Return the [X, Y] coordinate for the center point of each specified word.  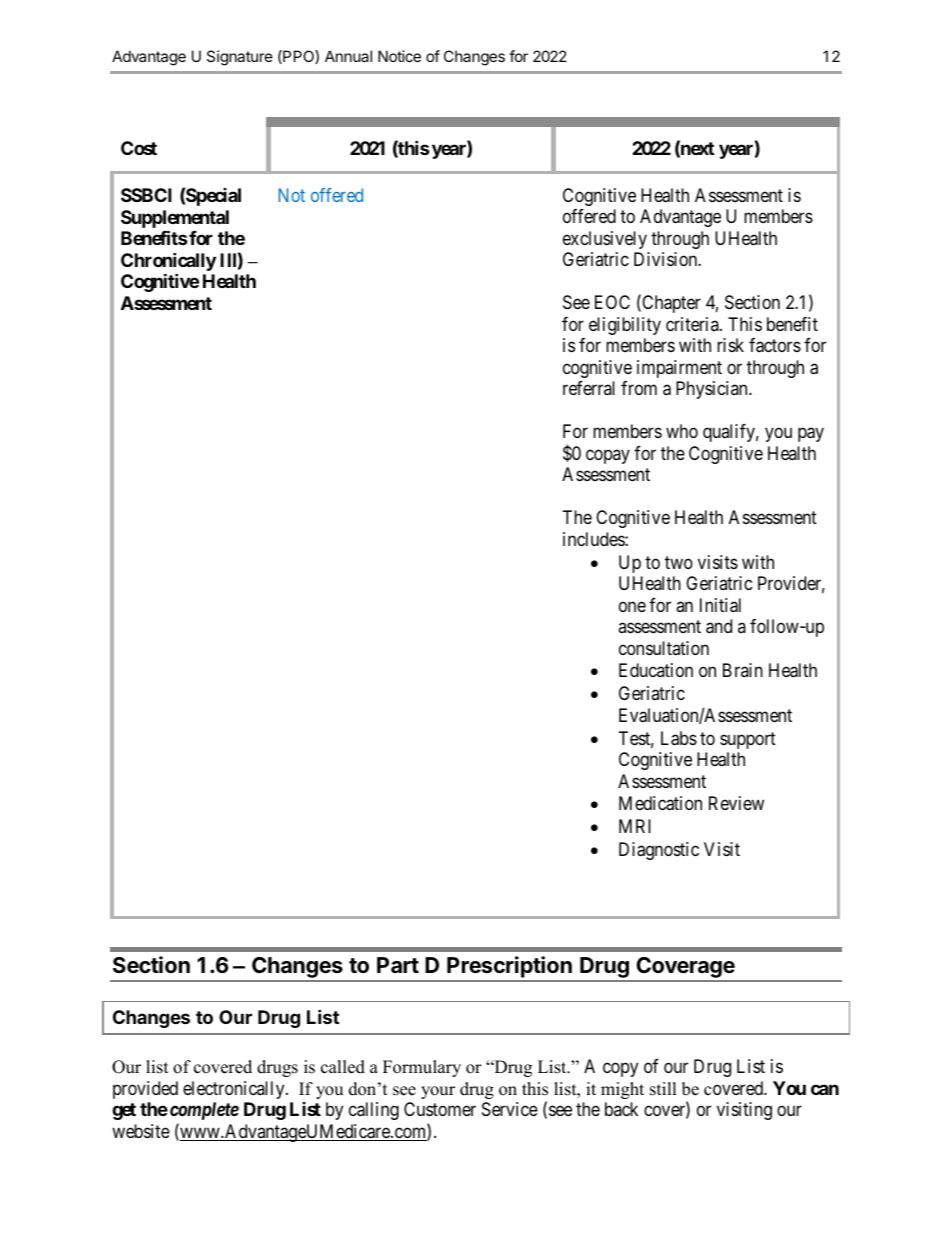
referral [589, 388]
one [632, 606]
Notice [399, 56]
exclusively [605, 240]
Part [398, 965]
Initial [720, 605]
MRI [635, 826]
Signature [240, 58]
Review [736, 803]
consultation [664, 648]
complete [203, 1111]
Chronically [168, 261]
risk [730, 345]
